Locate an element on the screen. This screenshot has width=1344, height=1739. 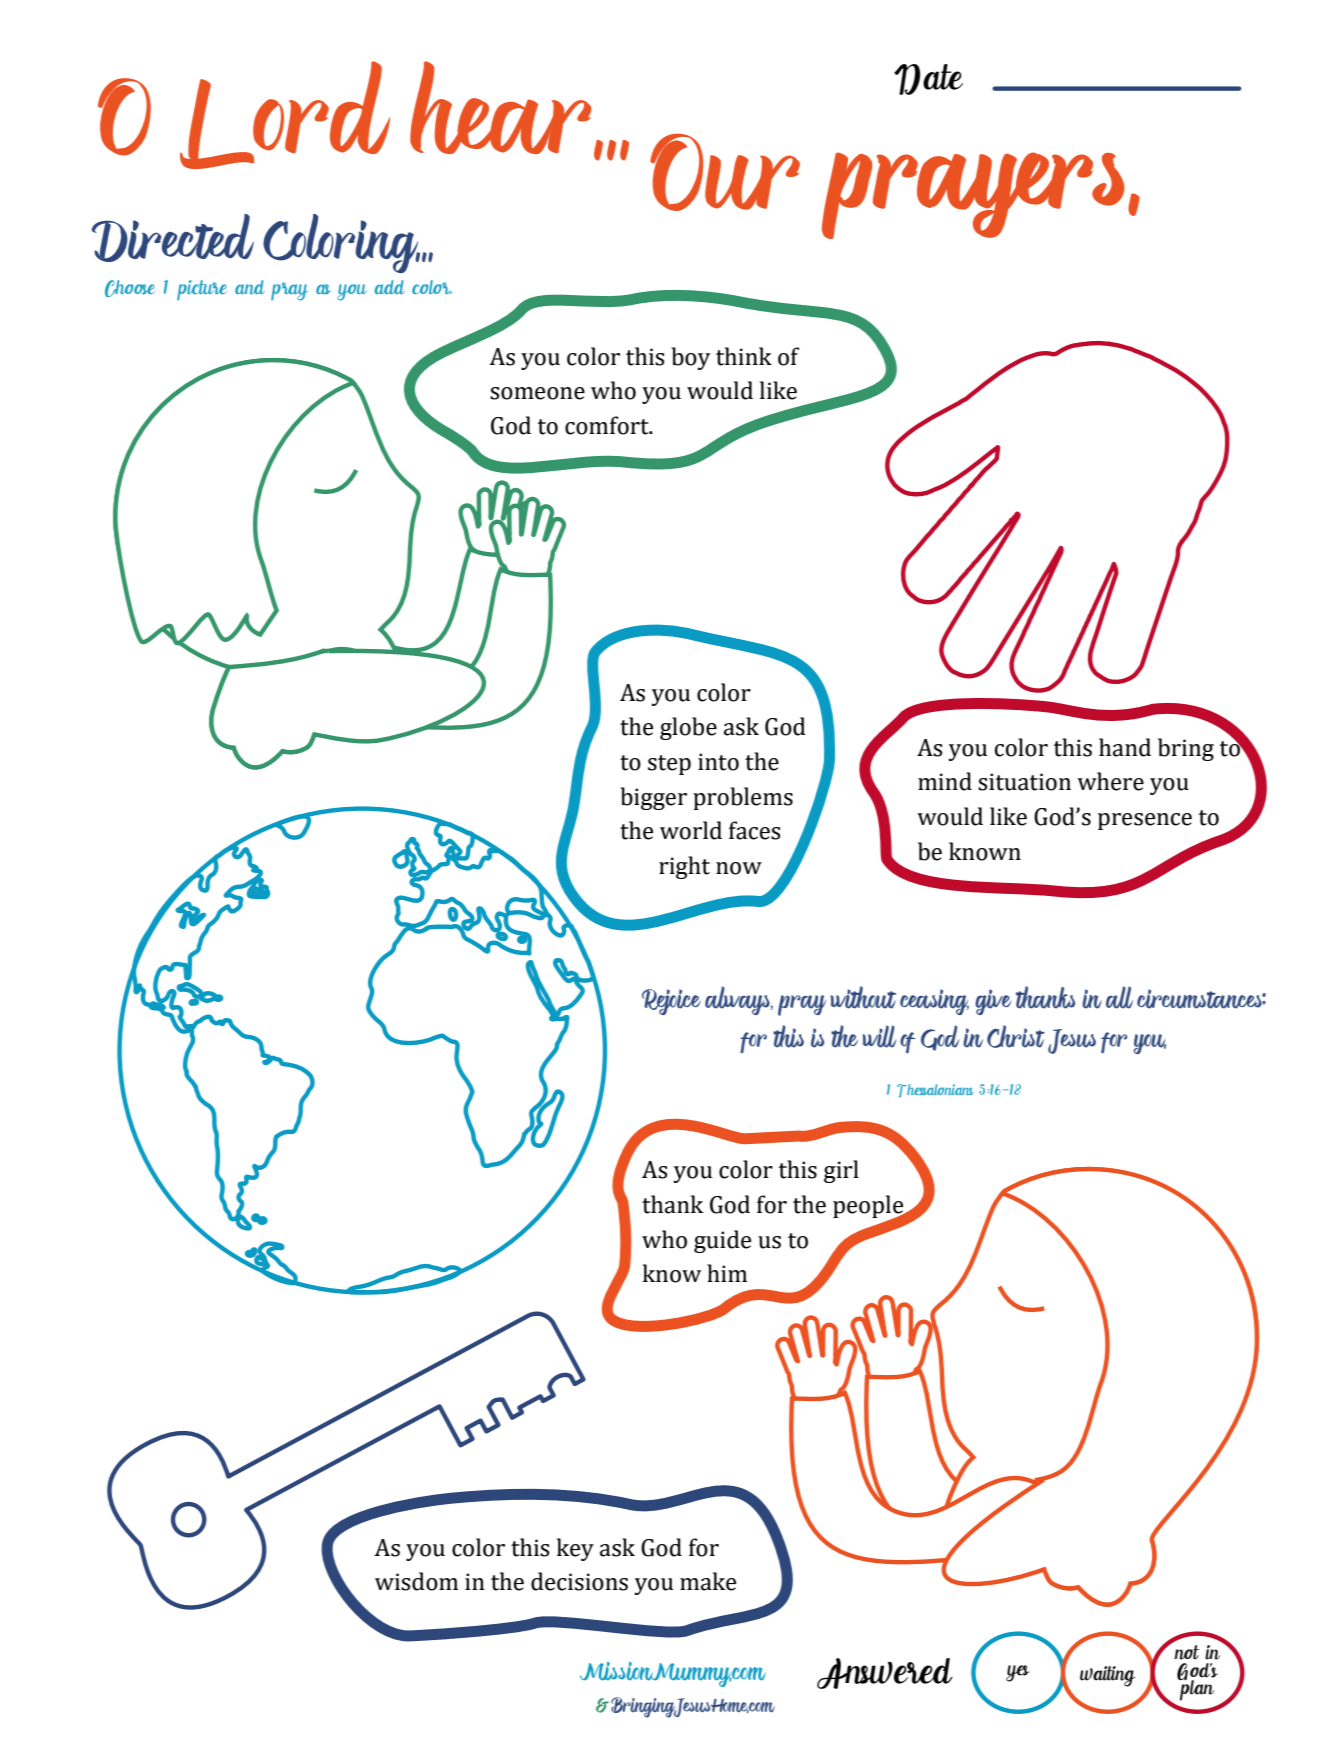
Our is located at coordinates (725, 172).
